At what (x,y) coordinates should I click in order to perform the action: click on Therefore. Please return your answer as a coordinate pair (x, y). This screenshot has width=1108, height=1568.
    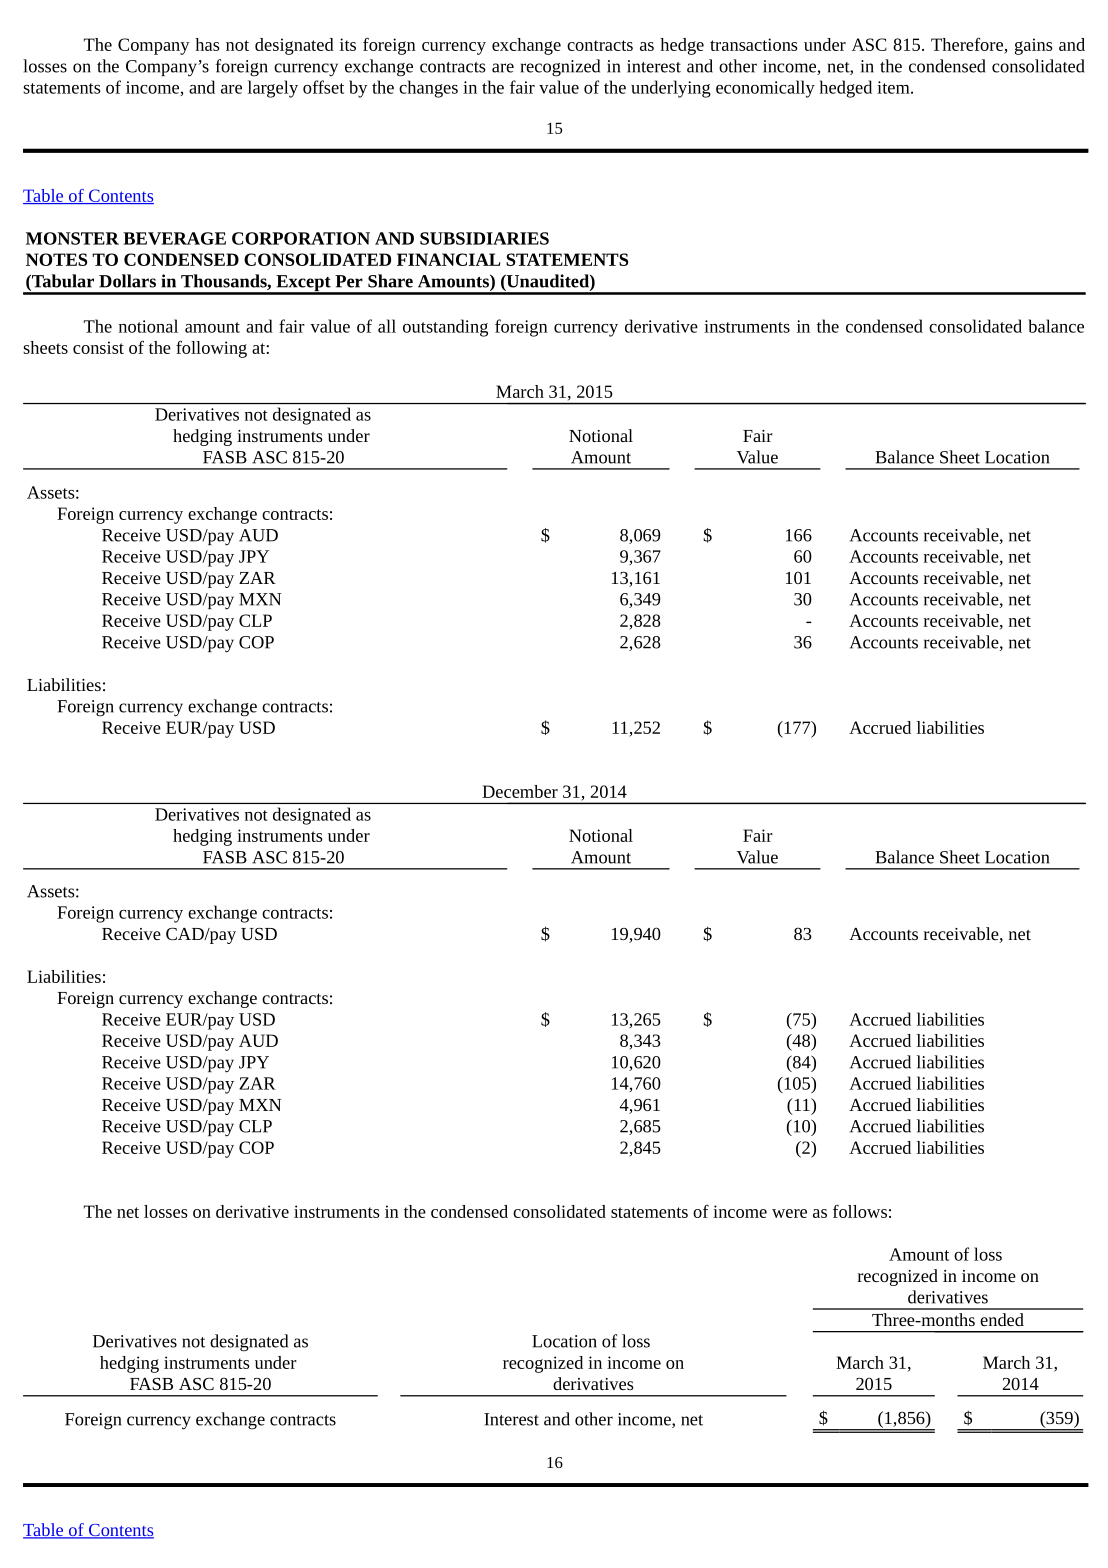
    Looking at the image, I should click on (967, 44).
